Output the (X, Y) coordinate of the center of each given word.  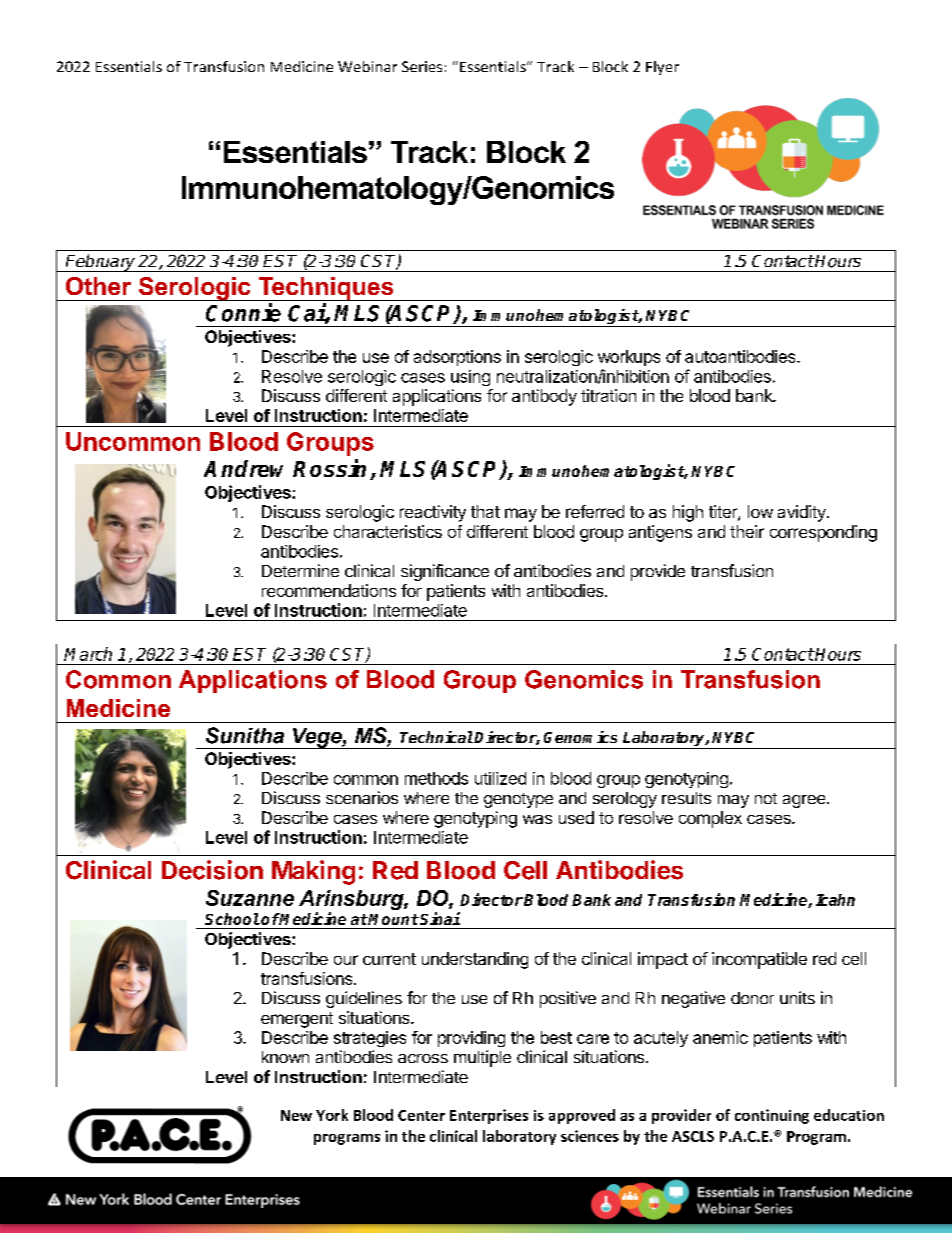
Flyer (662, 68)
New (296, 1115)
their (747, 531)
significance (445, 572)
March (88, 654)
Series (422, 66)
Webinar (367, 66)
